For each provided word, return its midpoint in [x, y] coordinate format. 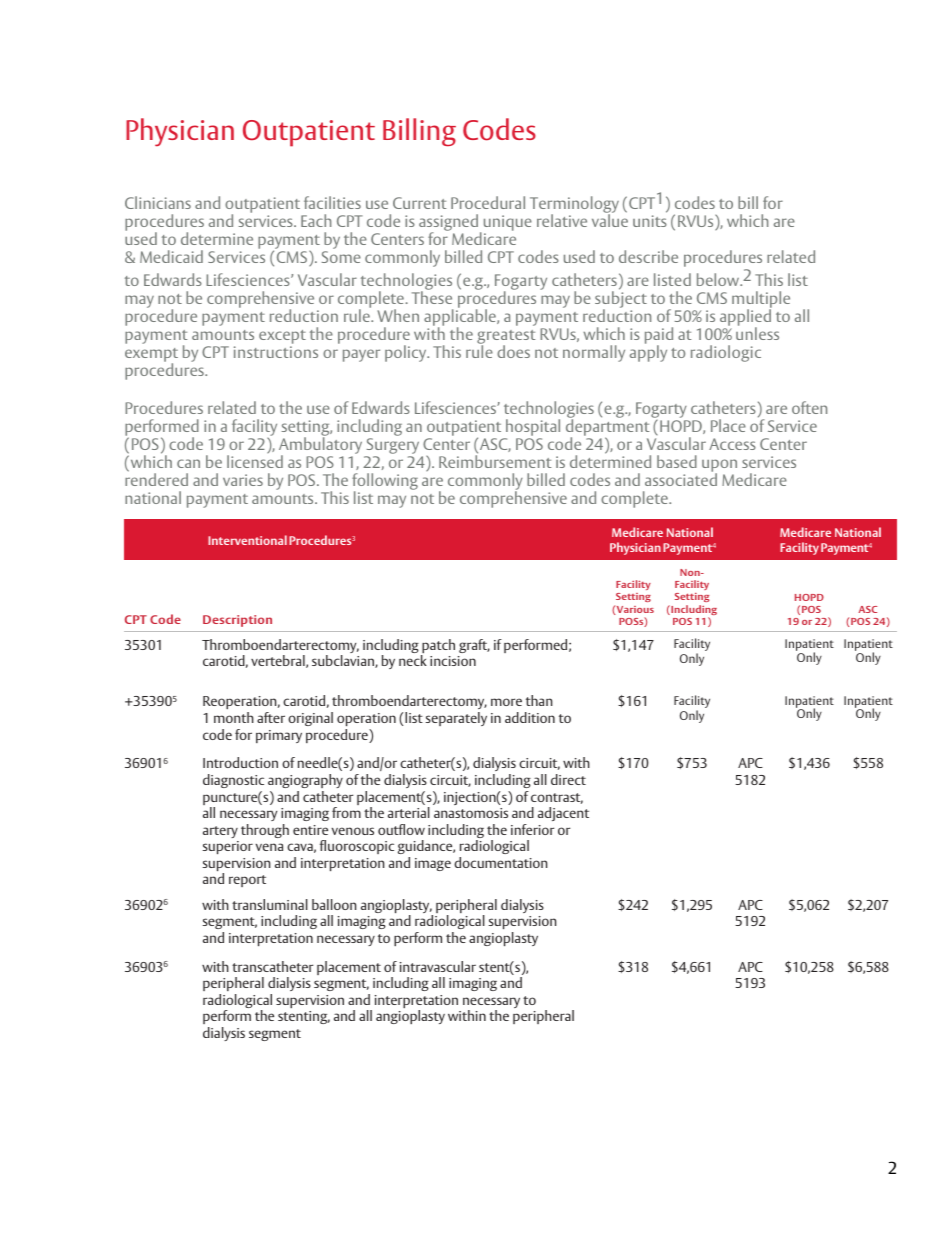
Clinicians [158, 202]
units [650, 221]
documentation [500, 862]
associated [681, 478]
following [385, 483]
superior [228, 847]
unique [508, 223]
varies [243, 480]
